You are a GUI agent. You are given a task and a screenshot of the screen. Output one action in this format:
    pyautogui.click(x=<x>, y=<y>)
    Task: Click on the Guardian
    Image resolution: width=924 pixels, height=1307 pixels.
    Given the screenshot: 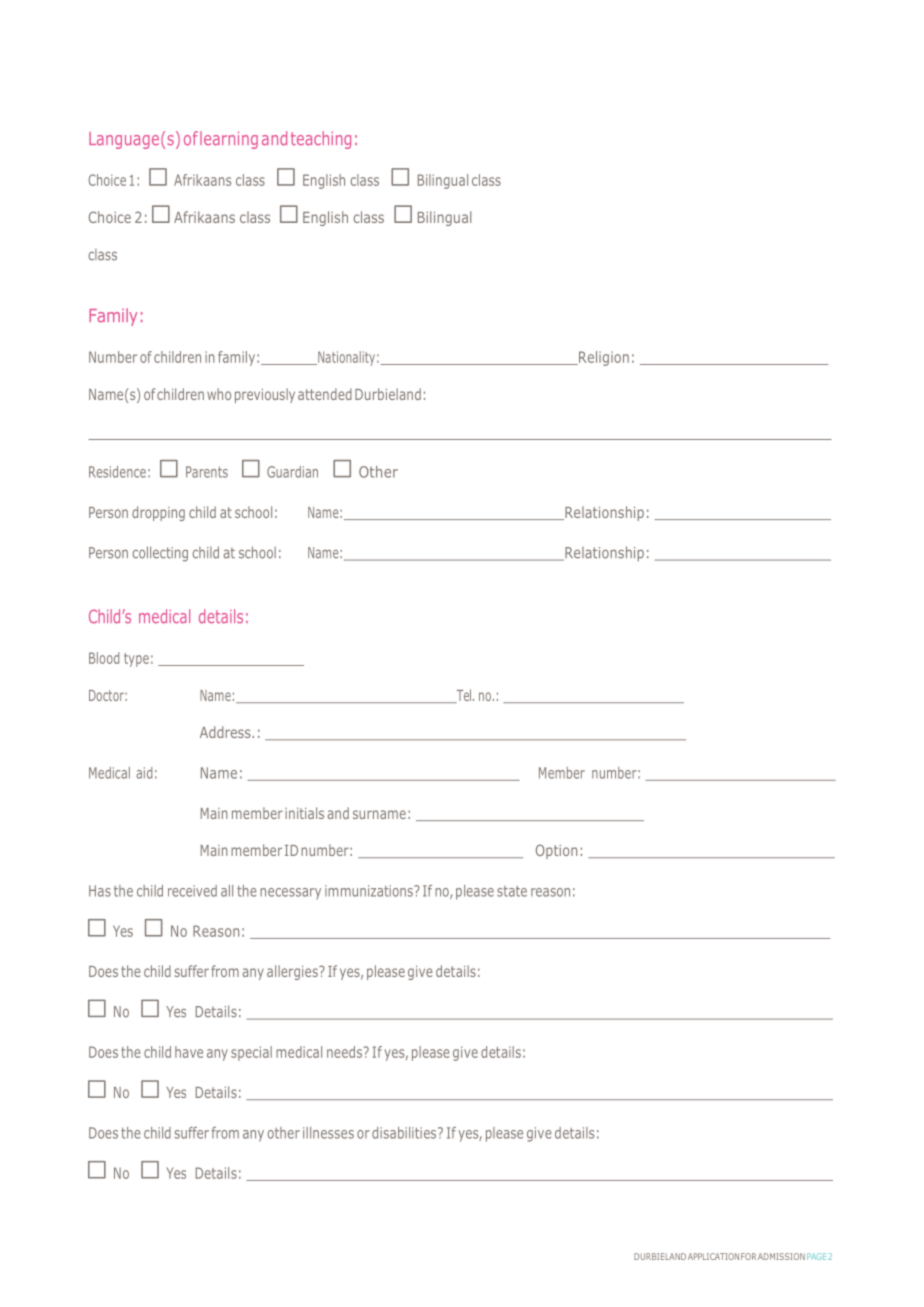 What is the action you would take?
    pyautogui.click(x=292, y=472)
